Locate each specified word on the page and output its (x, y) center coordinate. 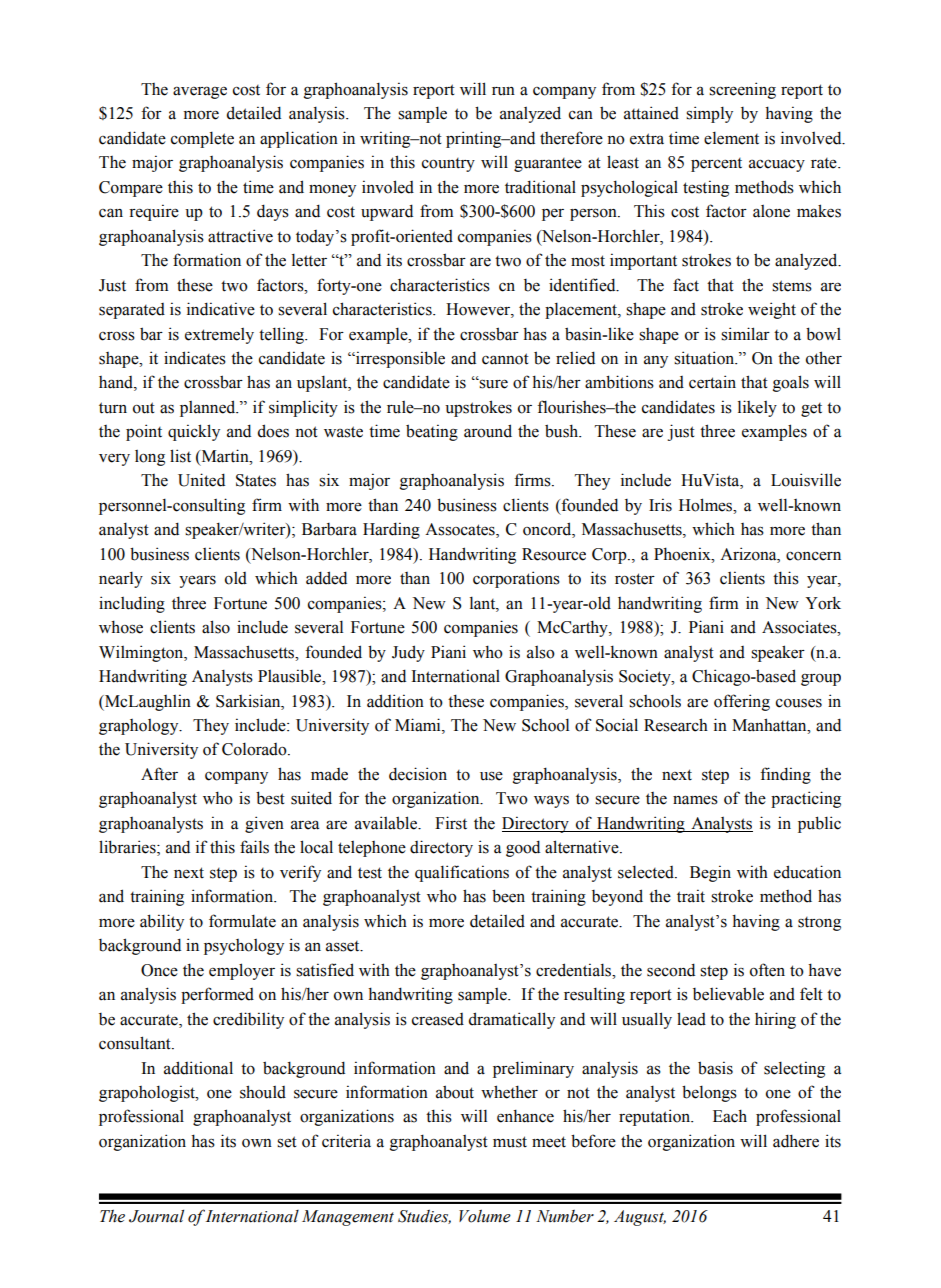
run (503, 91)
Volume (485, 1216)
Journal (156, 1216)
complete (202, 140)
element (731, 138)
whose (121, 627)
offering (742, 702)
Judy (408, 653)
